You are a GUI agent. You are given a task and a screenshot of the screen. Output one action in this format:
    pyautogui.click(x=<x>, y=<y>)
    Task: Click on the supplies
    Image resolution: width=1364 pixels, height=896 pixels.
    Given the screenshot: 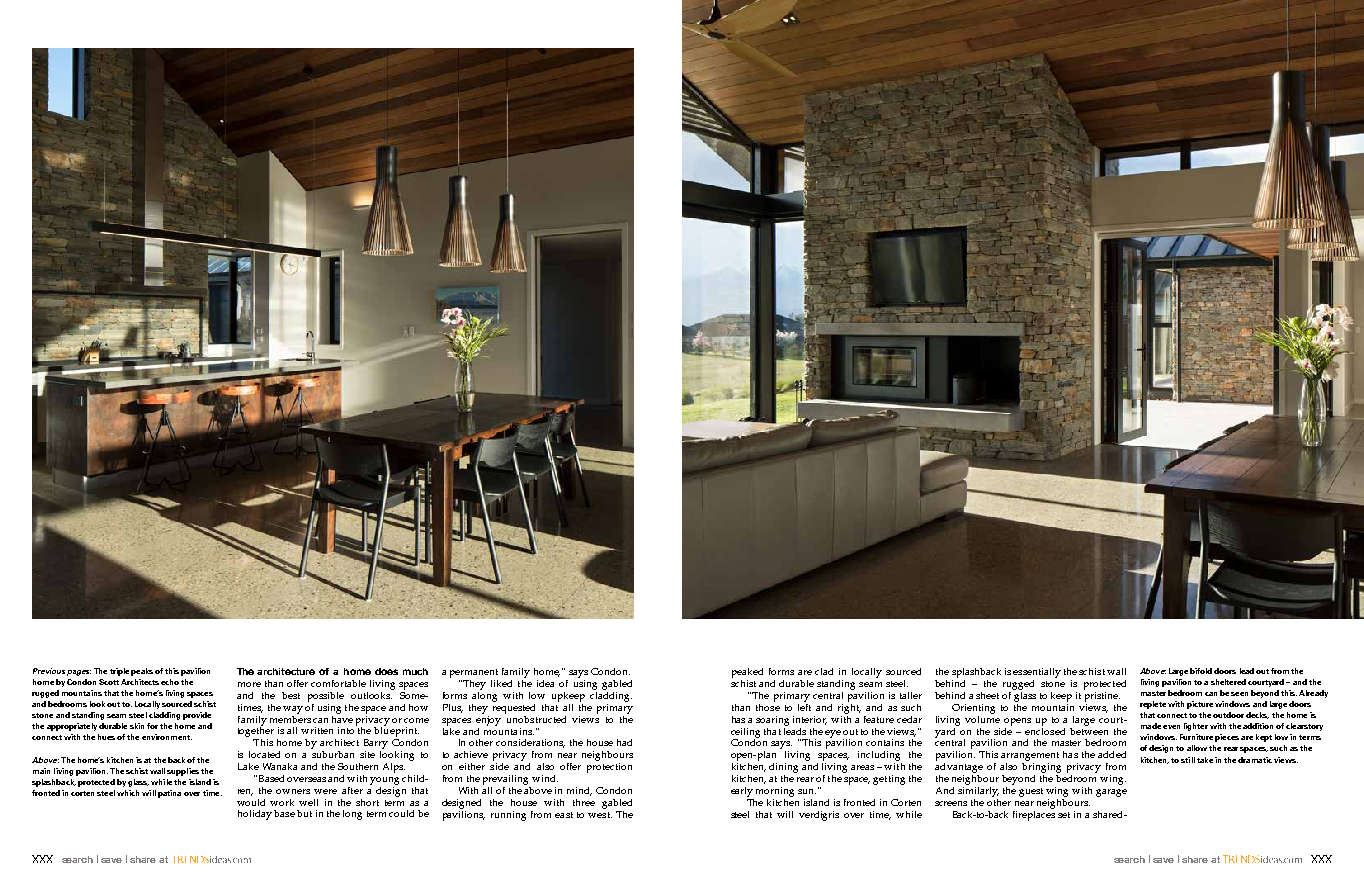 What is the action you would take?
    pyautogui.click(x=183, y=772)
